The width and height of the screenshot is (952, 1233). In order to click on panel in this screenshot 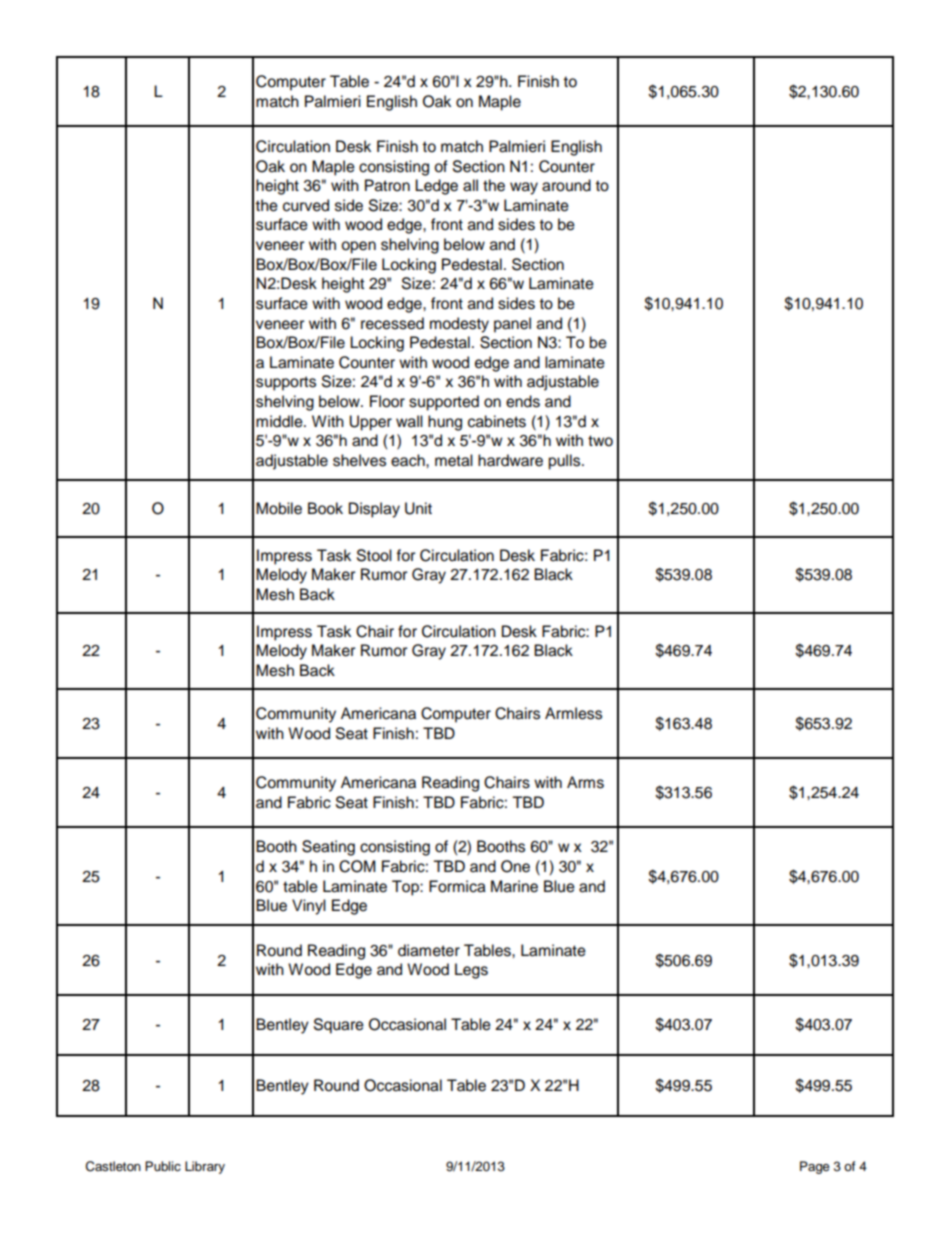, I will do `click(512, 325)`.
